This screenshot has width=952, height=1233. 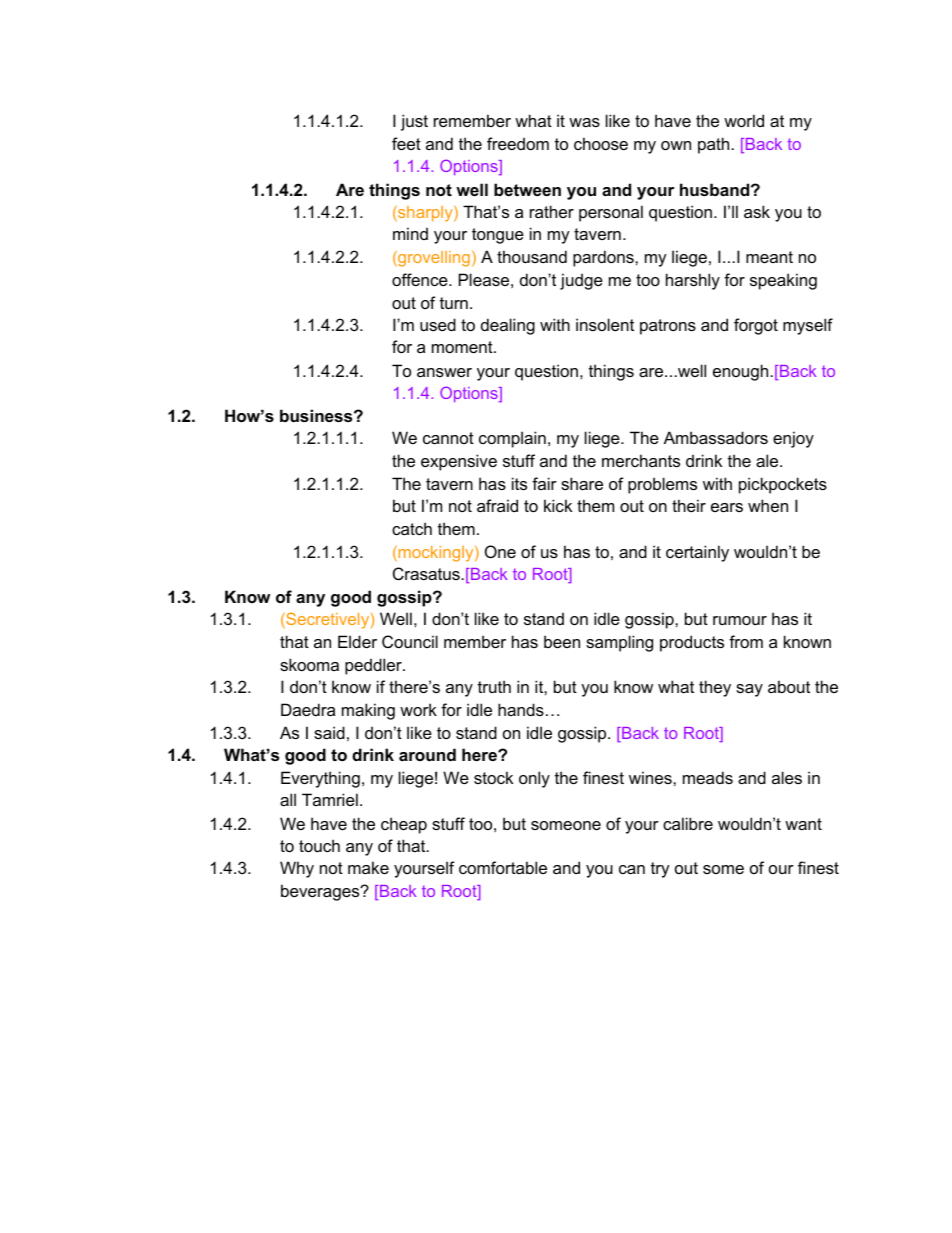 I want to click on comfortable, so click(x=503, y=867).
